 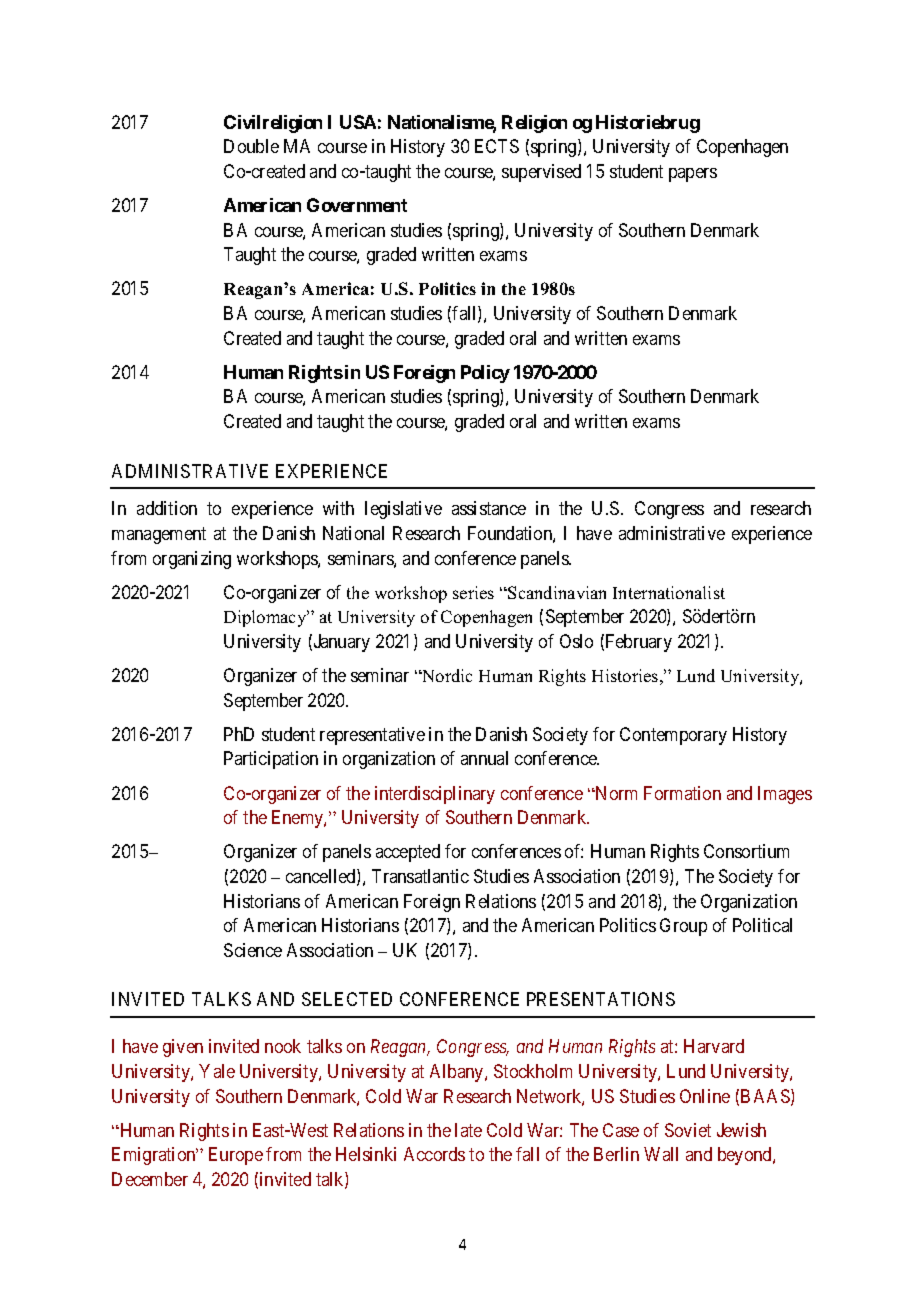 What do you see at coordinates (251, 146) in the image?
I see `Double` at bounding box center [251, 146].
